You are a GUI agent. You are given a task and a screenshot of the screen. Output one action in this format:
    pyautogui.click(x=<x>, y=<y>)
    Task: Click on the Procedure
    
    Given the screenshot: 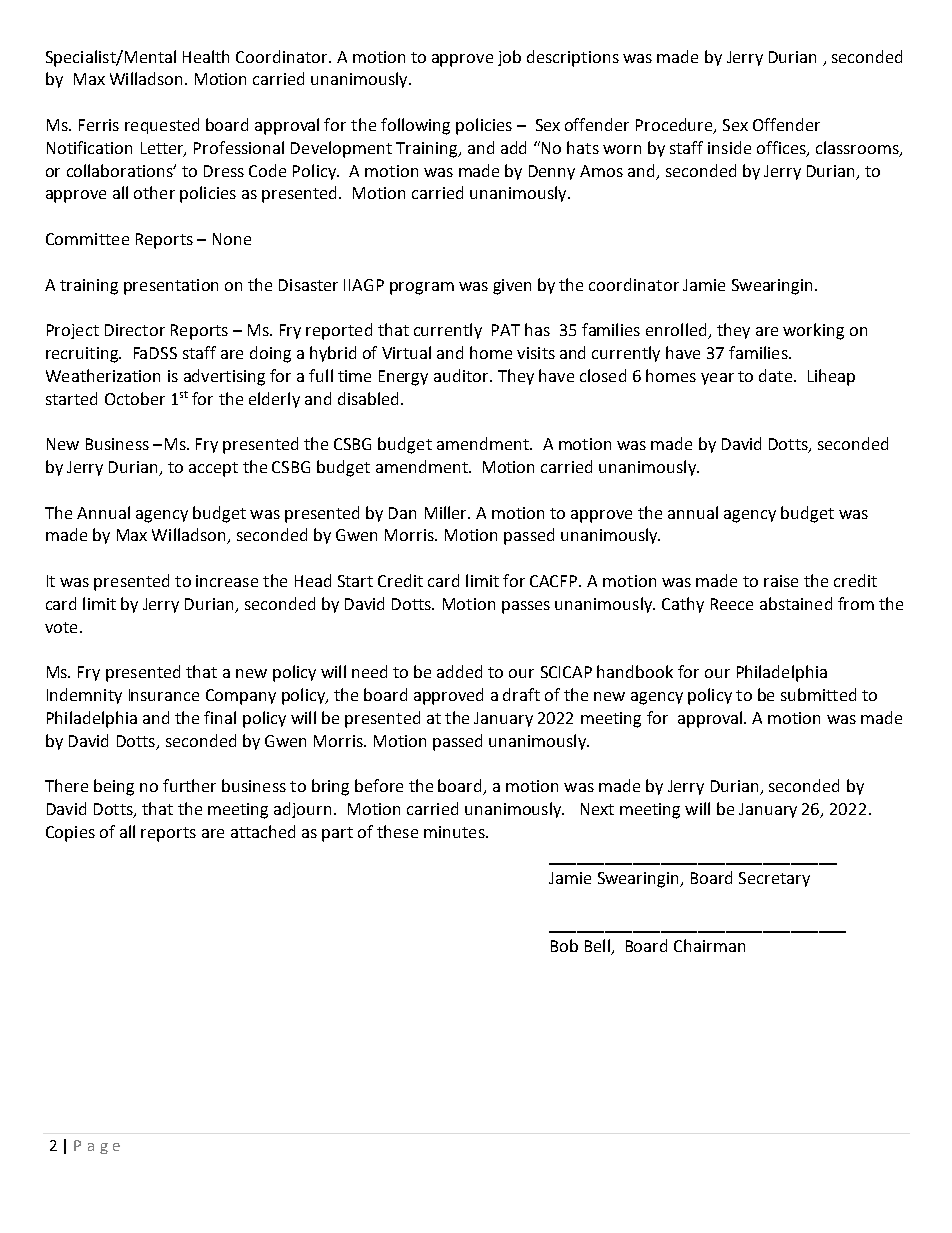 What is the action you would take?
    pyautogui.click(x=675, y=126)
